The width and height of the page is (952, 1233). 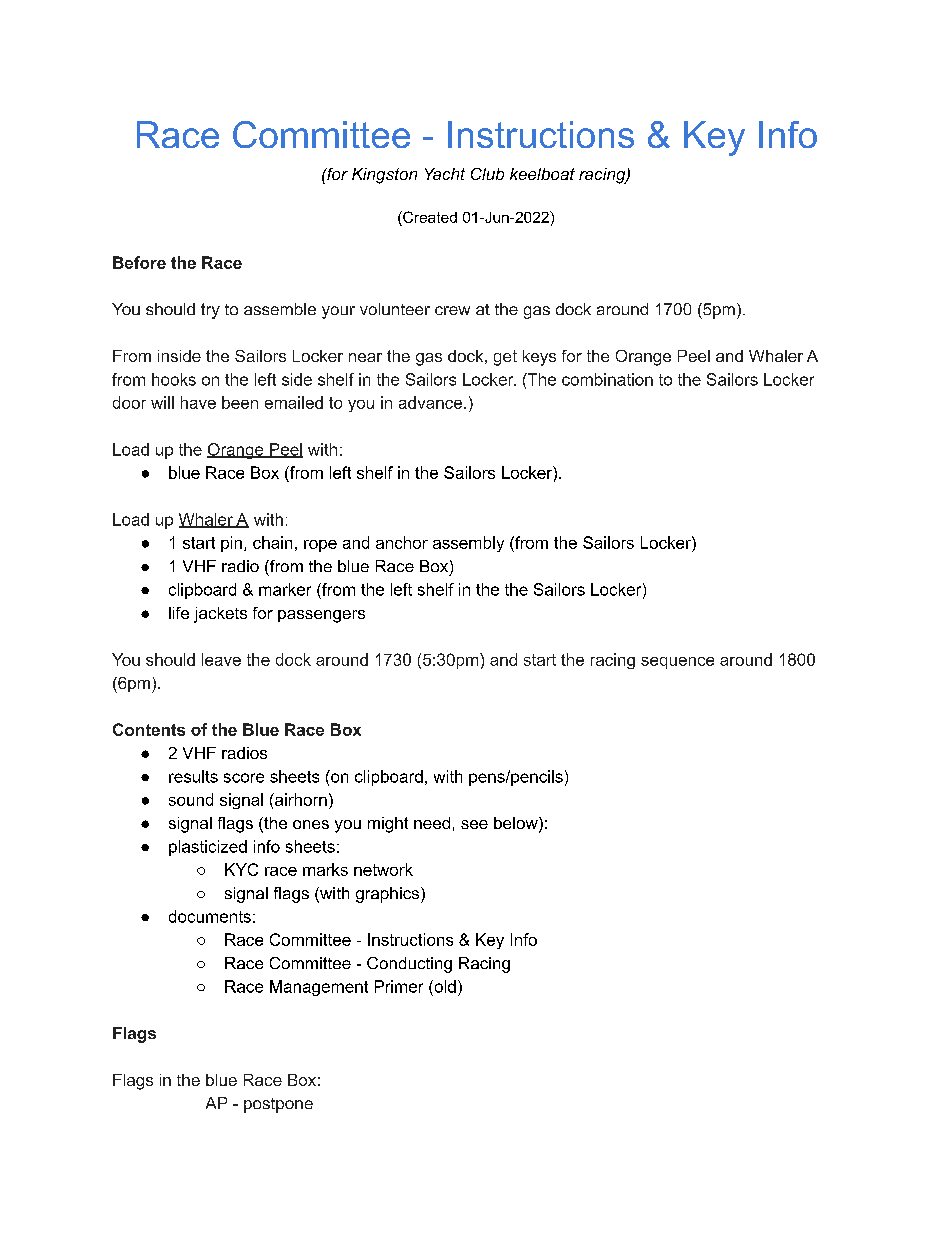 What do you see at coordinates (399, 986) in the page?
I see `Primer` at bounding box center [399, 986].
